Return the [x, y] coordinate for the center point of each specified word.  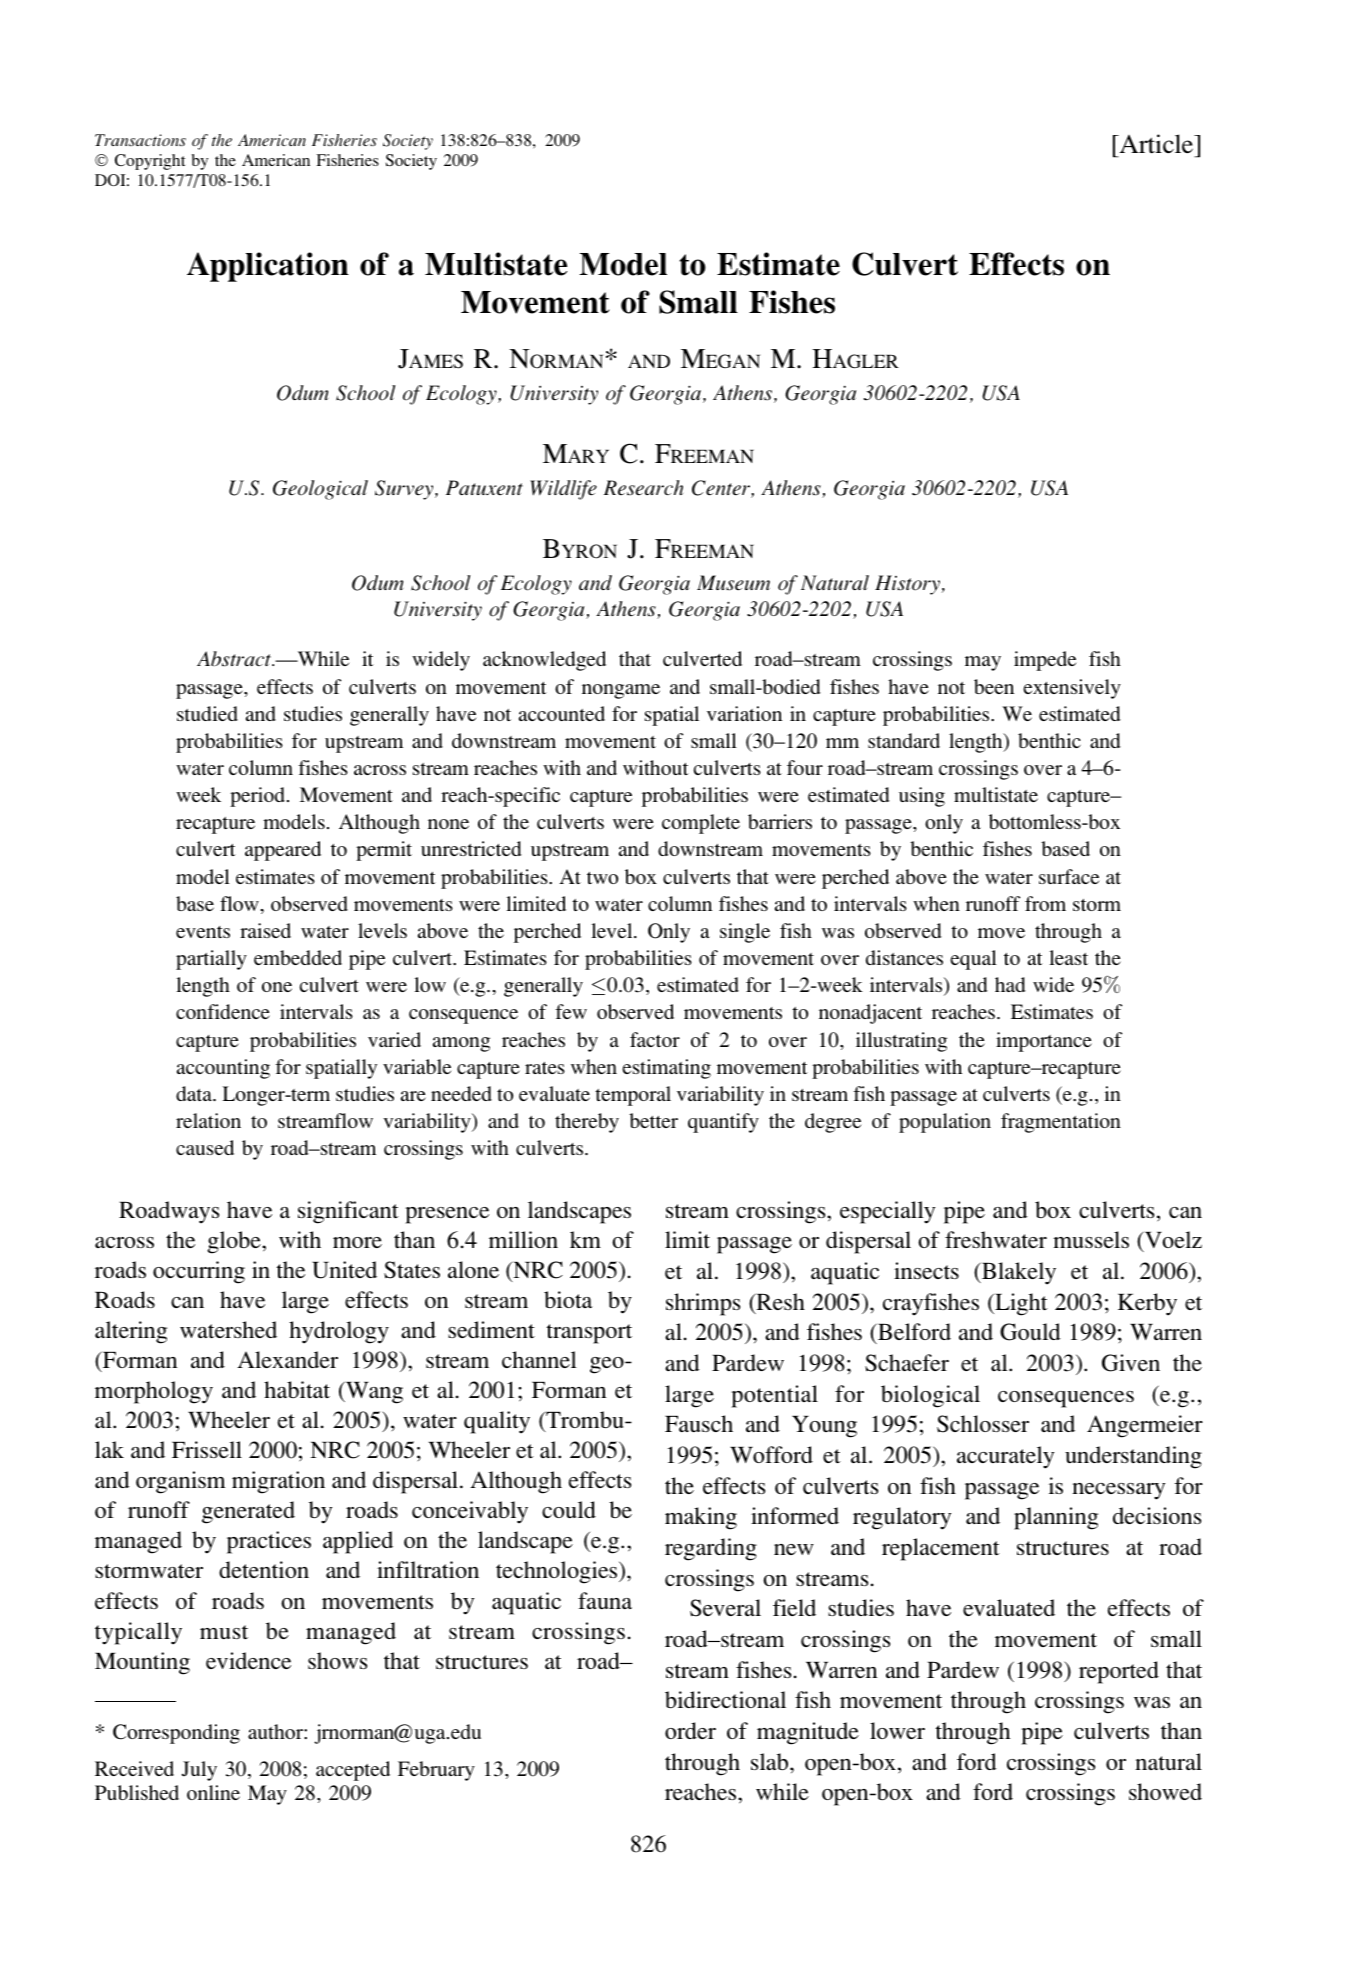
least [1068, 957]
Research [643, 488]
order [690, 1730]
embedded [298, 957]
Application [268, 267]
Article [1156, 144]
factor [655, 1039]
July [199, 1771]
